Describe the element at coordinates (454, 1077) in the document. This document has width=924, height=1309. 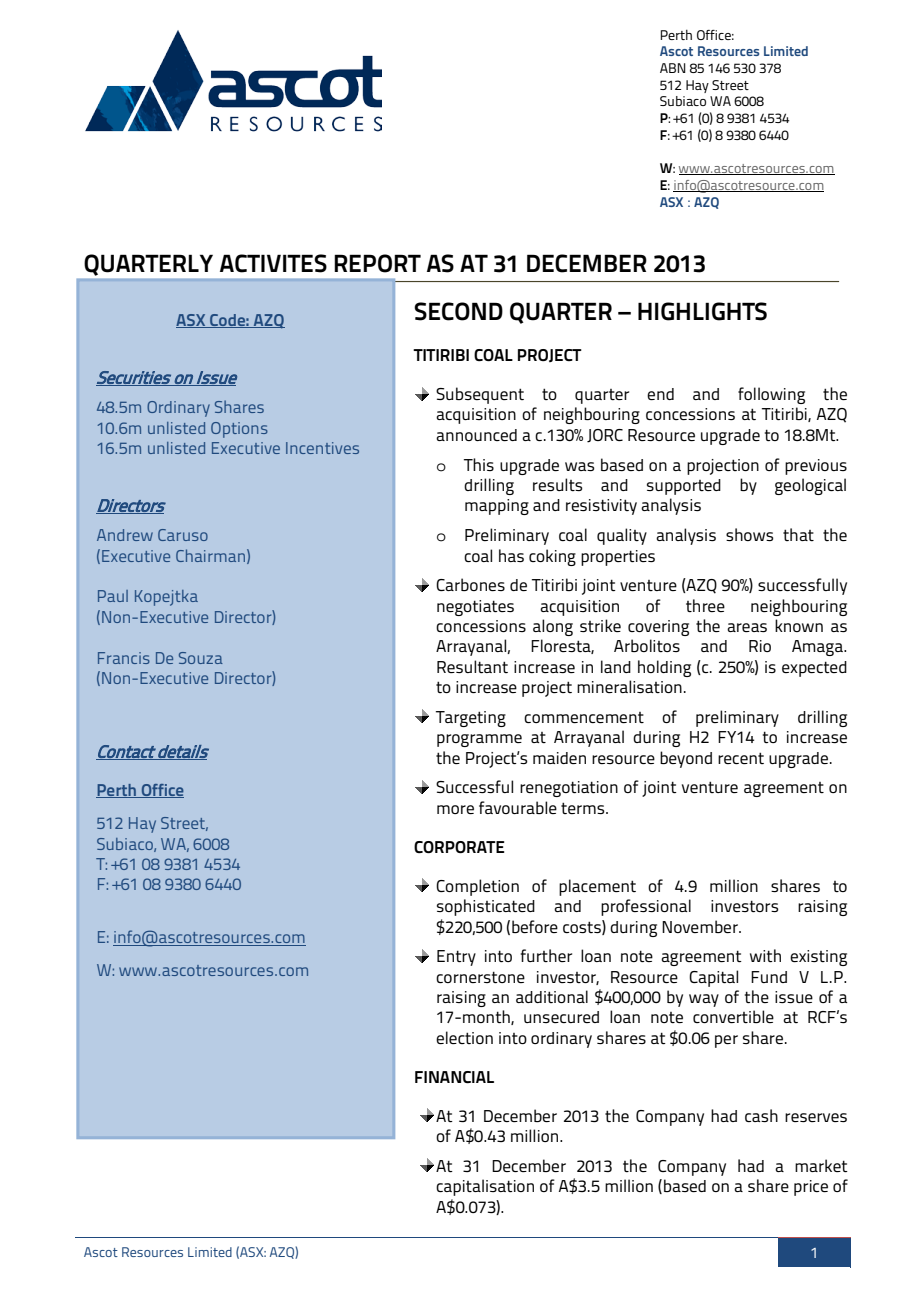
I see `FINANCIAL` at that location.
